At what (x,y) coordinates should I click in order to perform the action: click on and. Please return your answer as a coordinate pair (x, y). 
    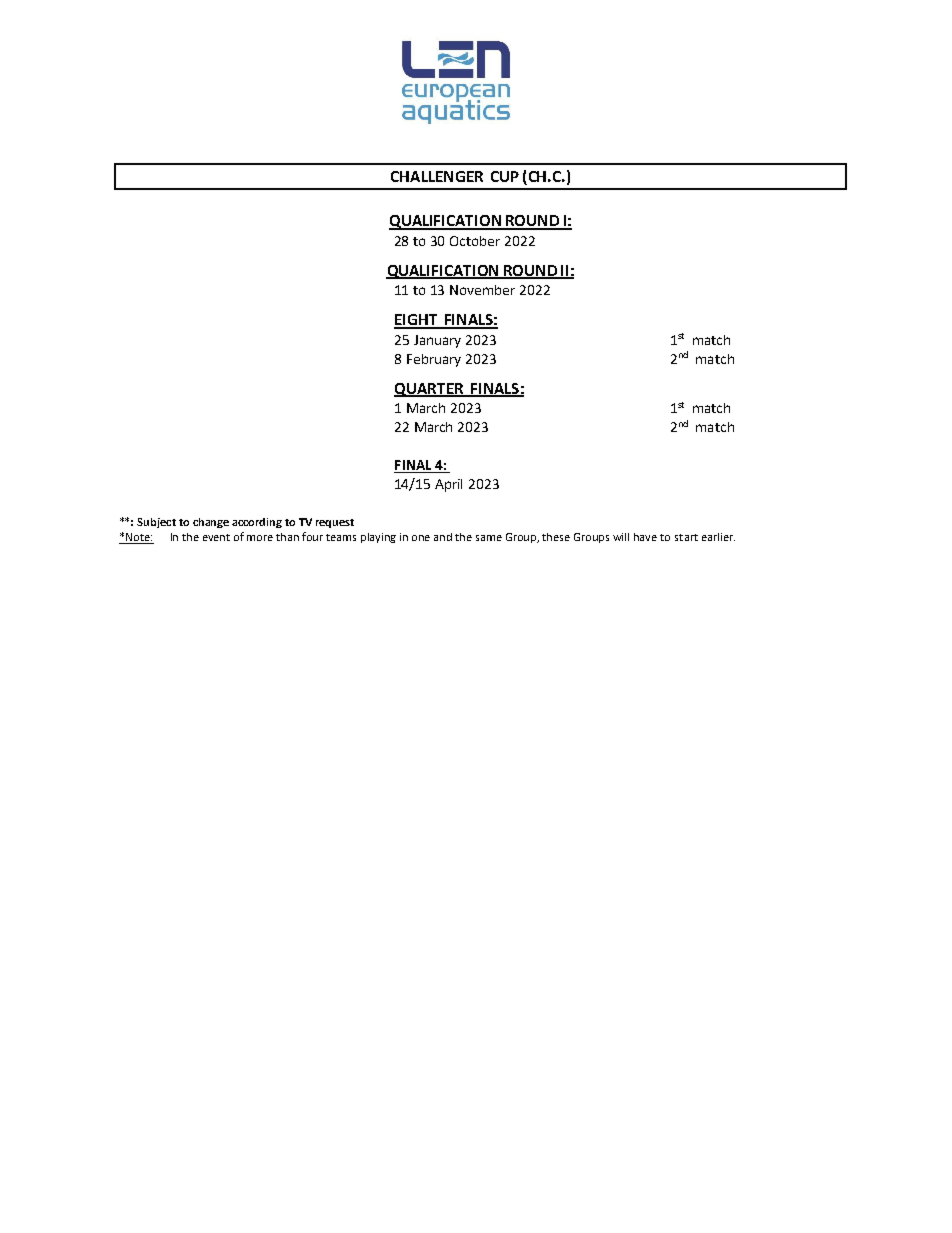
    Looking at the image, I should click on (443, 537).
